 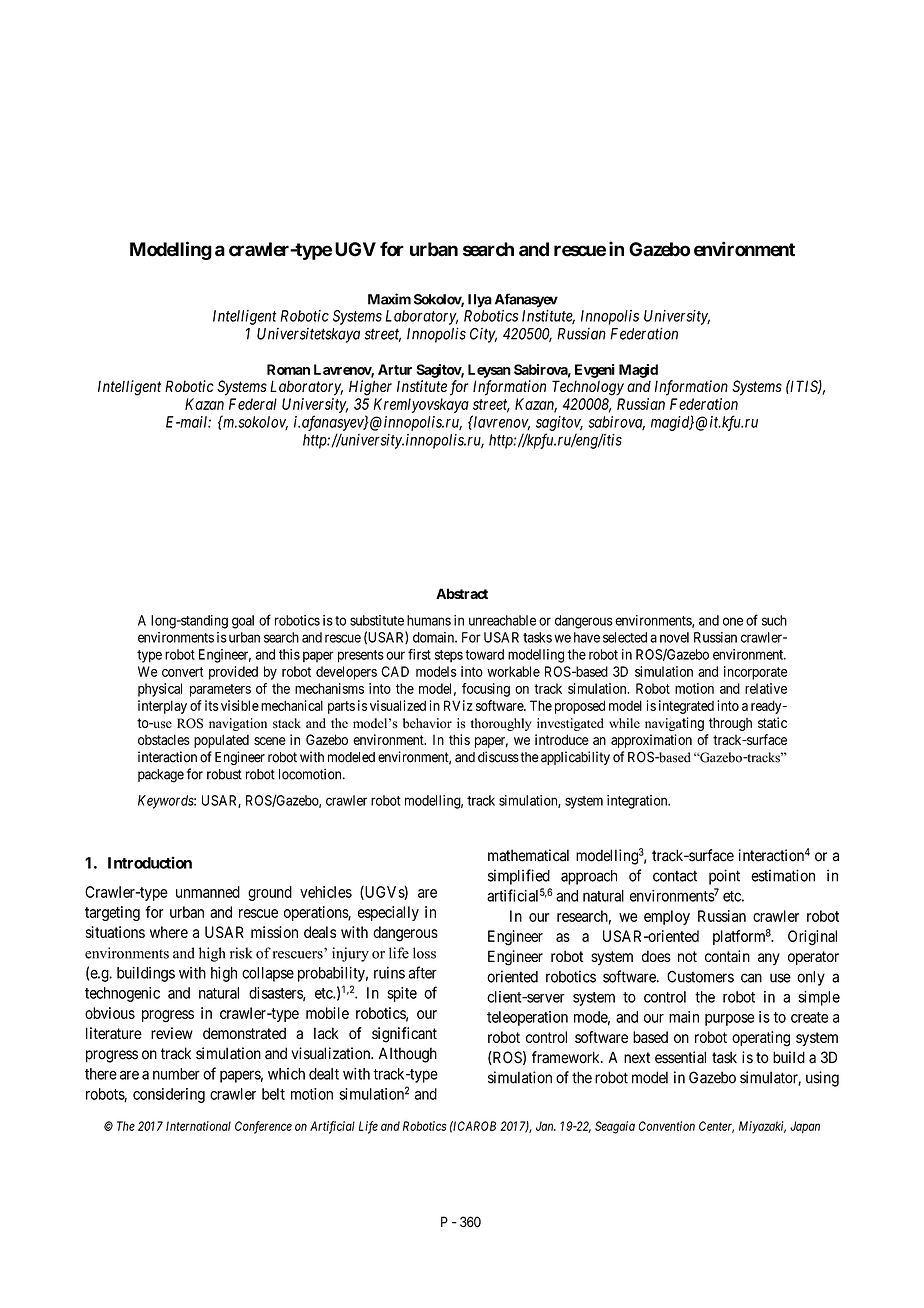 What do you see at coordinates (462, 593) in the page?
I see `Abstract` at bounding box center [462, 593].
